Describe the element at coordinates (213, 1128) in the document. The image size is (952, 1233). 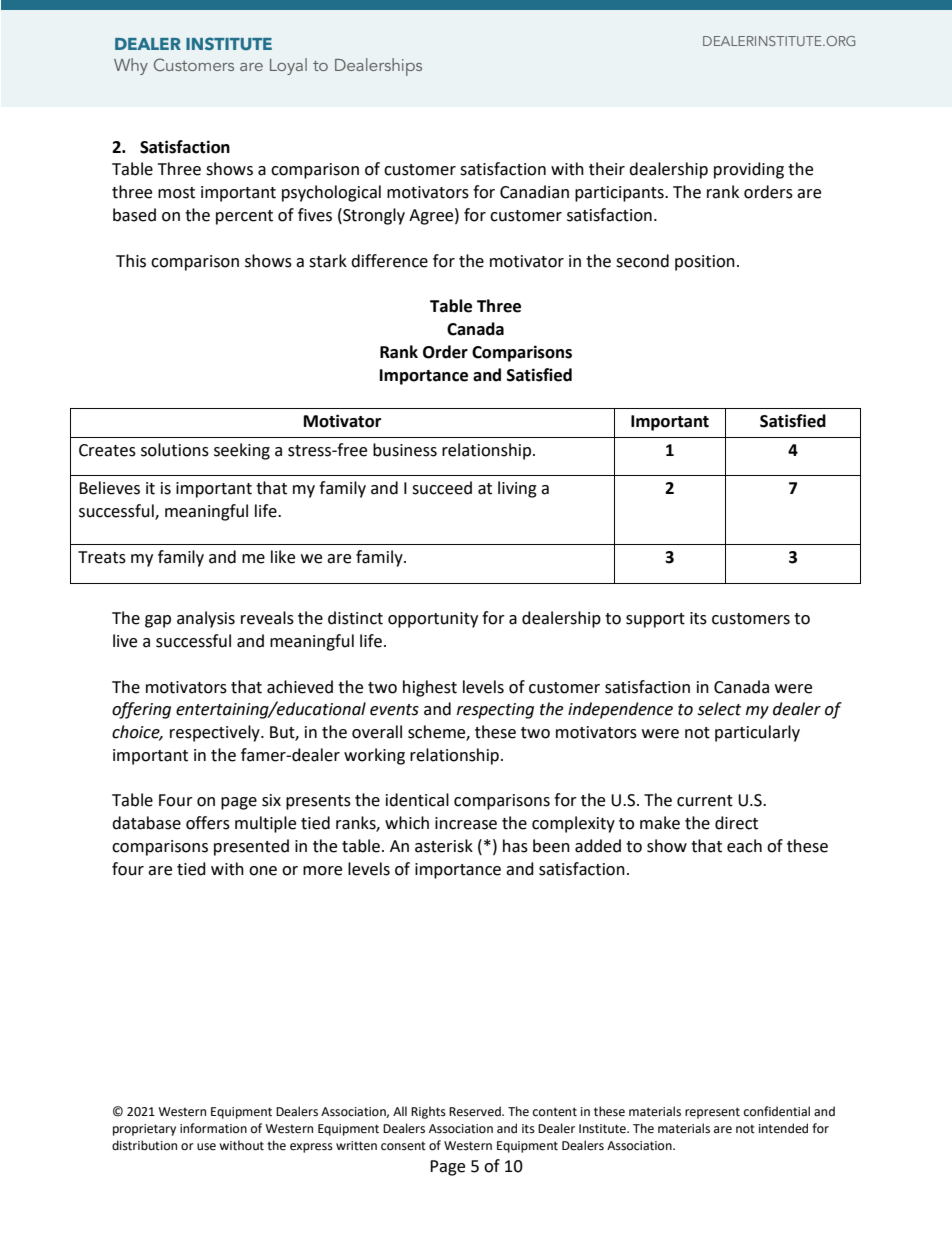
I see `information` at that location.
